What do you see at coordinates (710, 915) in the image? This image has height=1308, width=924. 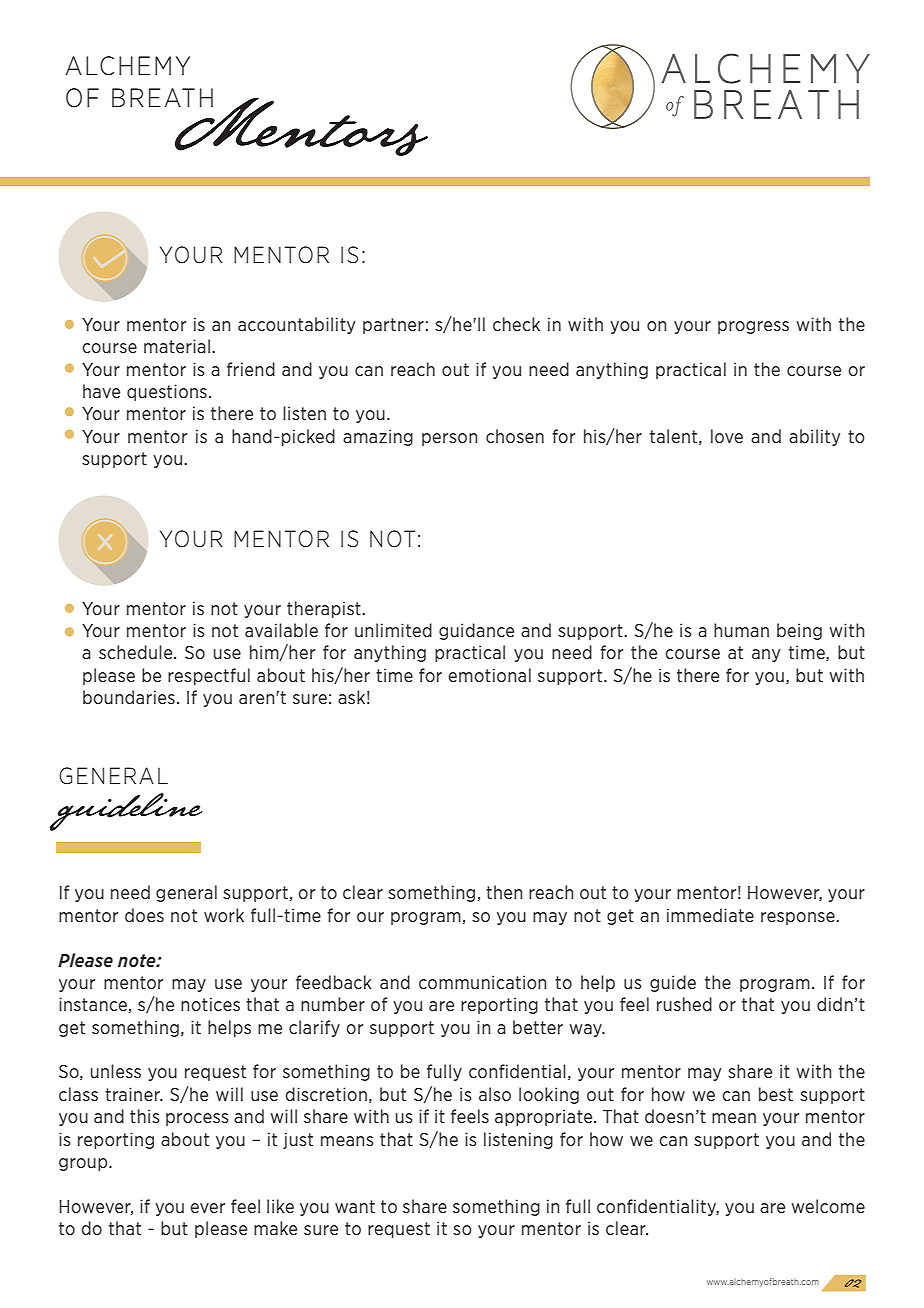 I see `immediate` at bounding box center [710, 915].
